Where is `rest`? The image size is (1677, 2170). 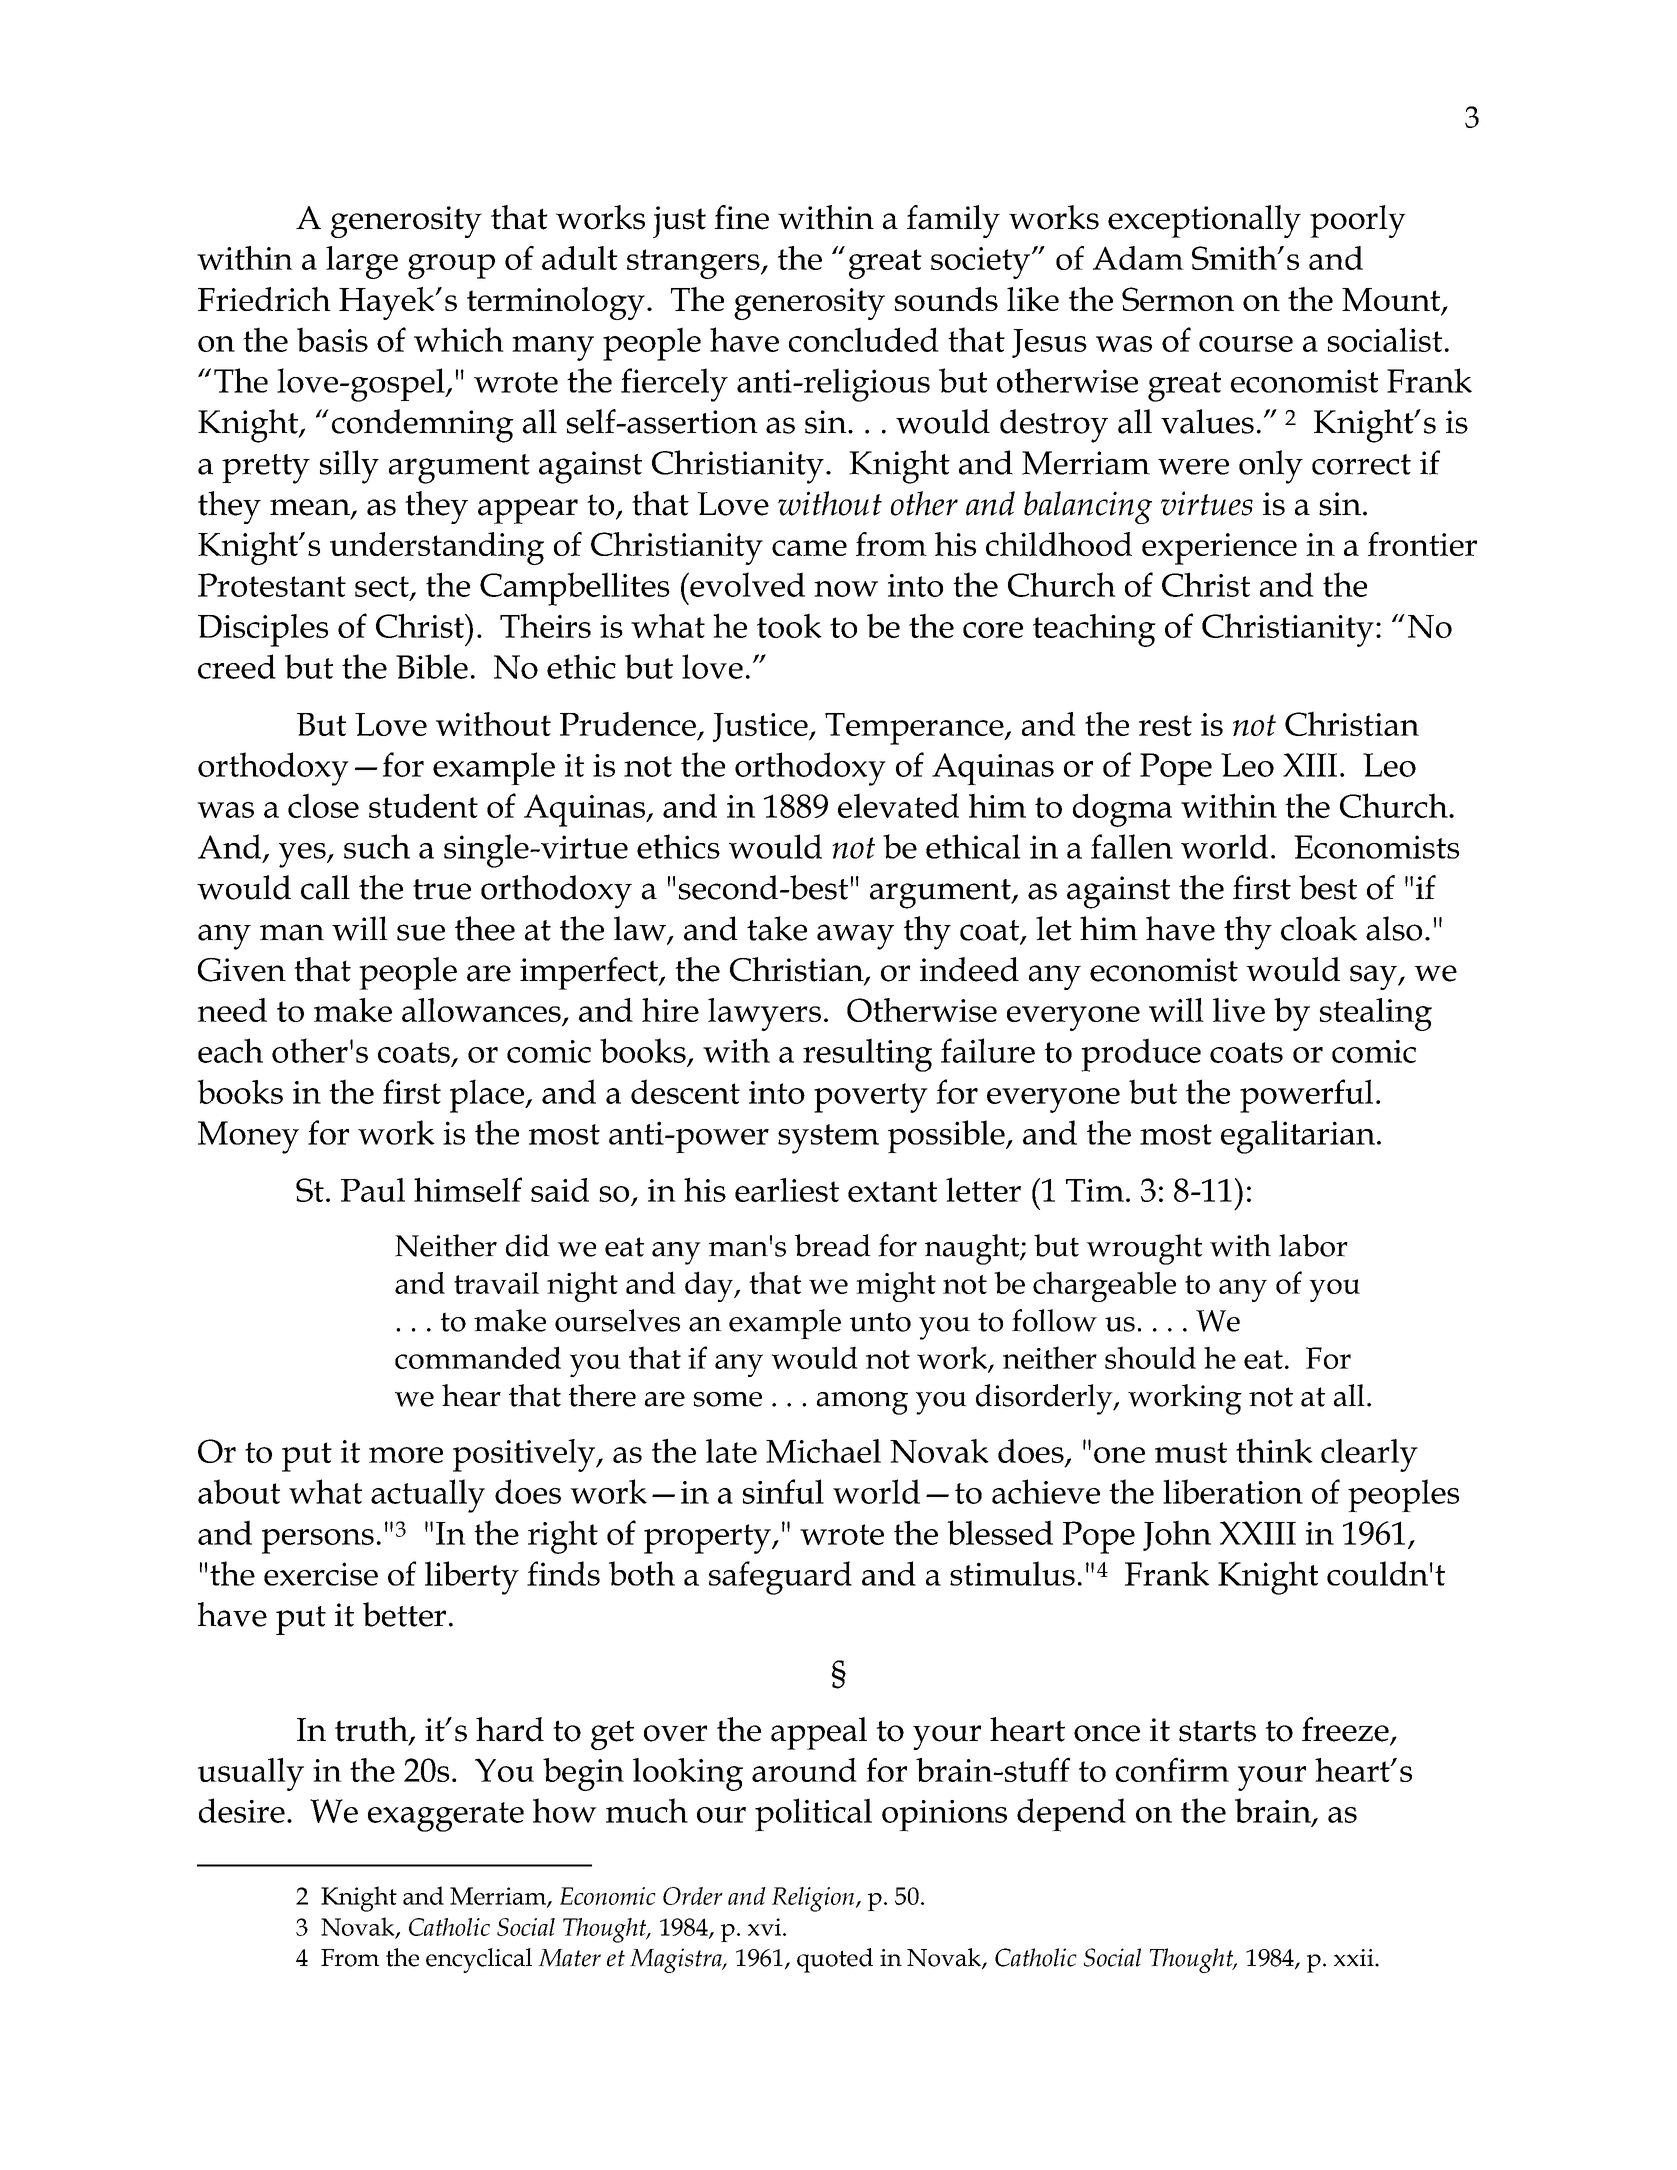 rest is located at coordinates (1165, 725).
